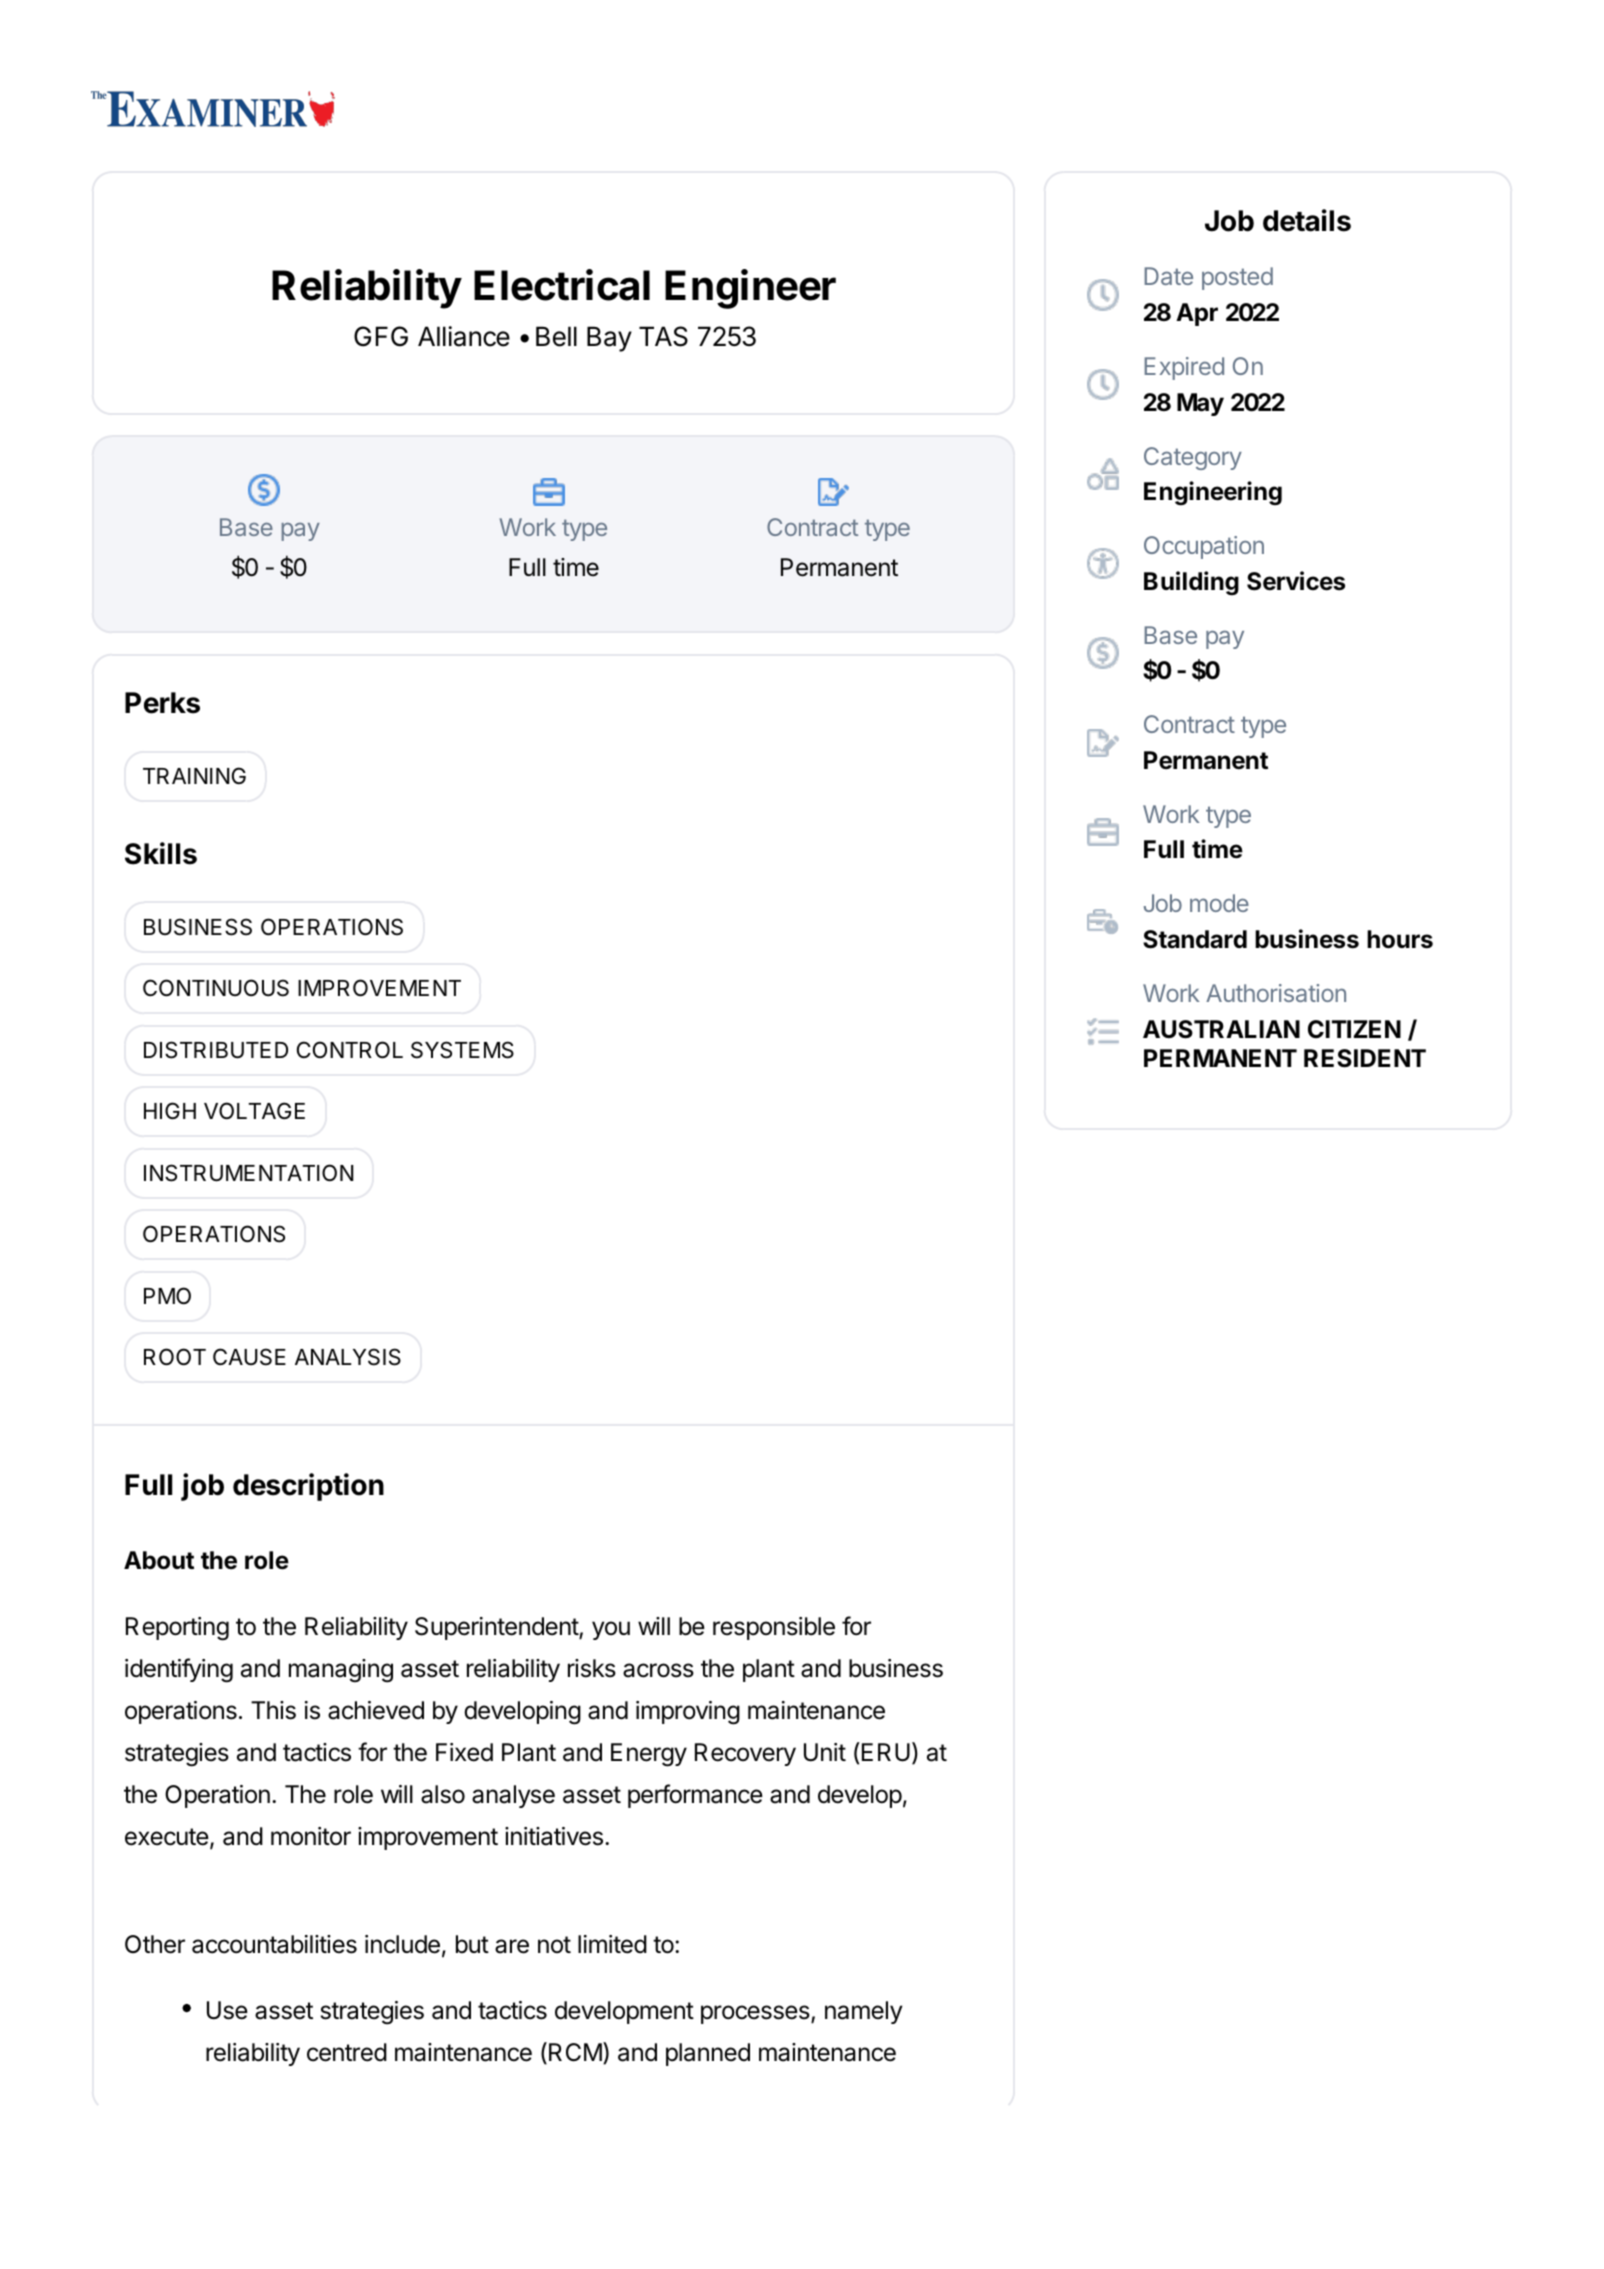  I want to click on processes, so click(756, 2014).
